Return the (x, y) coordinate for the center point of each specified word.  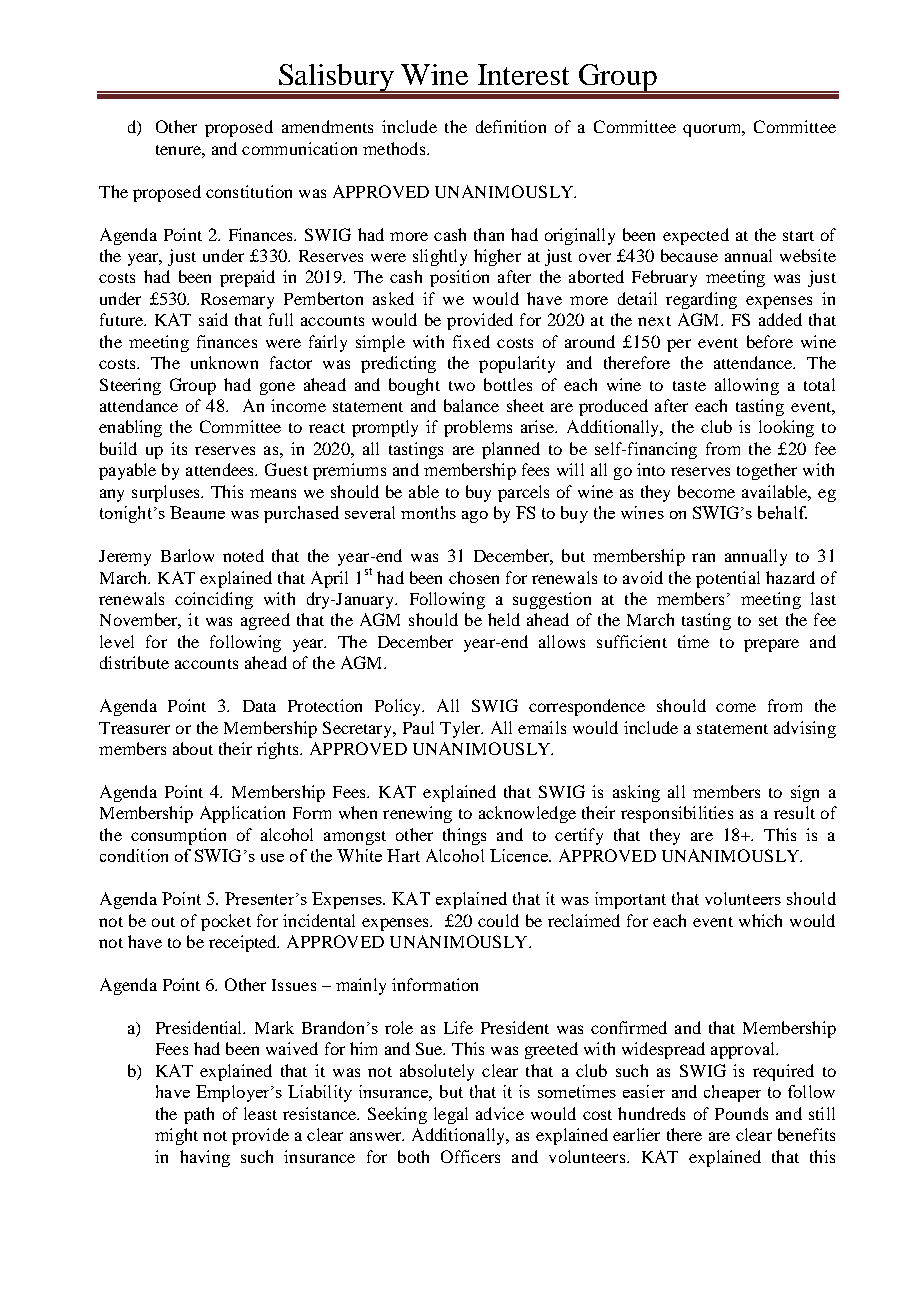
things (464, 836)
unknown (224, 362)
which (760, 920)
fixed (471, 341)
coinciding (214, 600)
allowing (747, 386)
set (768, 621)
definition (511, 126)
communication (299, 148)
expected (696, 236)
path (199, 1115)
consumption (178, 836)
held (504, 619)
